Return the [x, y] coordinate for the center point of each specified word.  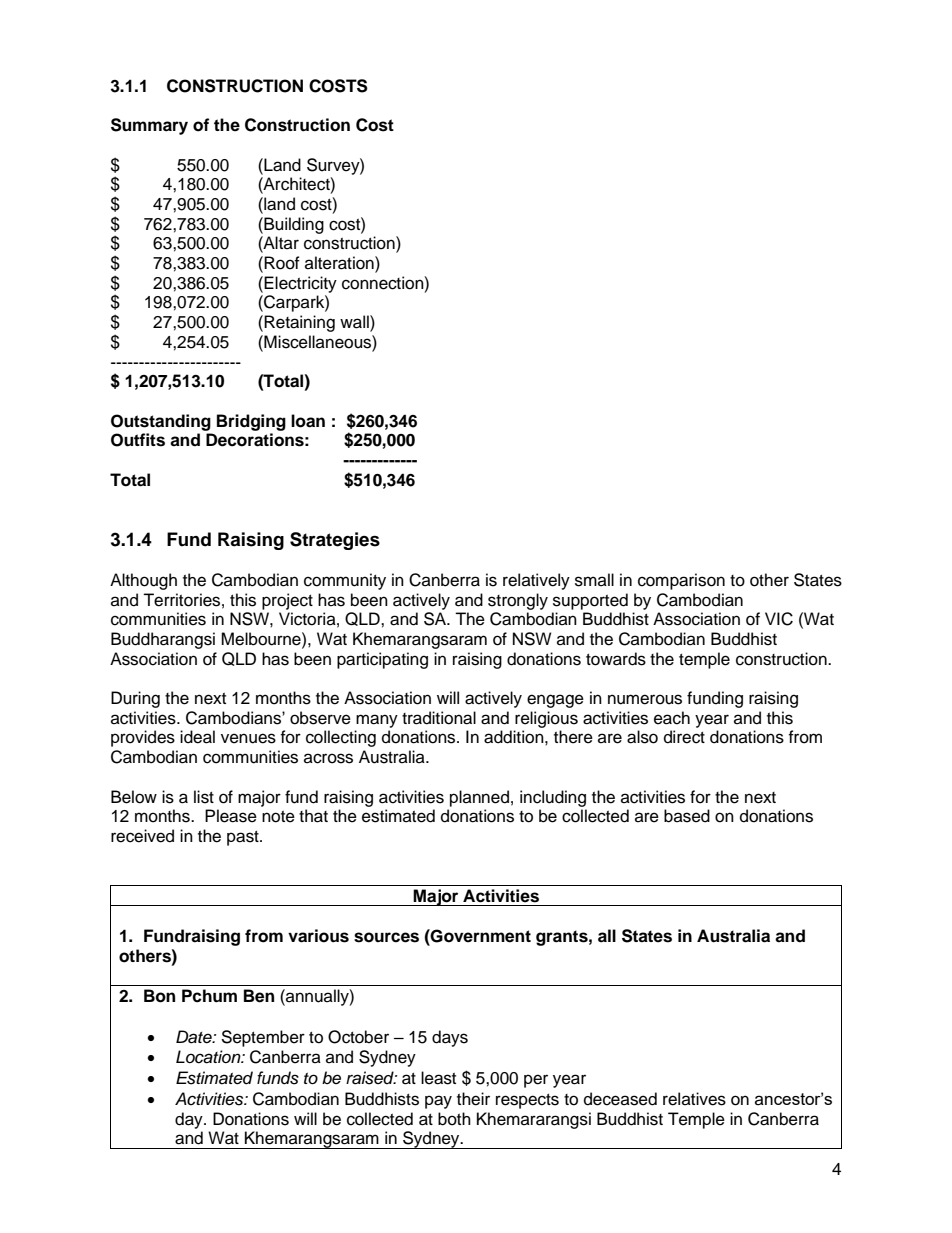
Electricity [300, 284]
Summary [149, 126]
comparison [681, 581]
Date [195, 1037]
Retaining [299, 323]
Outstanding [161, 422]
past [244, 838]
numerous [645, 699]
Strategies [335, 541]
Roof [282, 263]
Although [143, 581]
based [687, 816]
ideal [197, 737]
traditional [439, 718]
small [594, 580]
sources [386, 937]
